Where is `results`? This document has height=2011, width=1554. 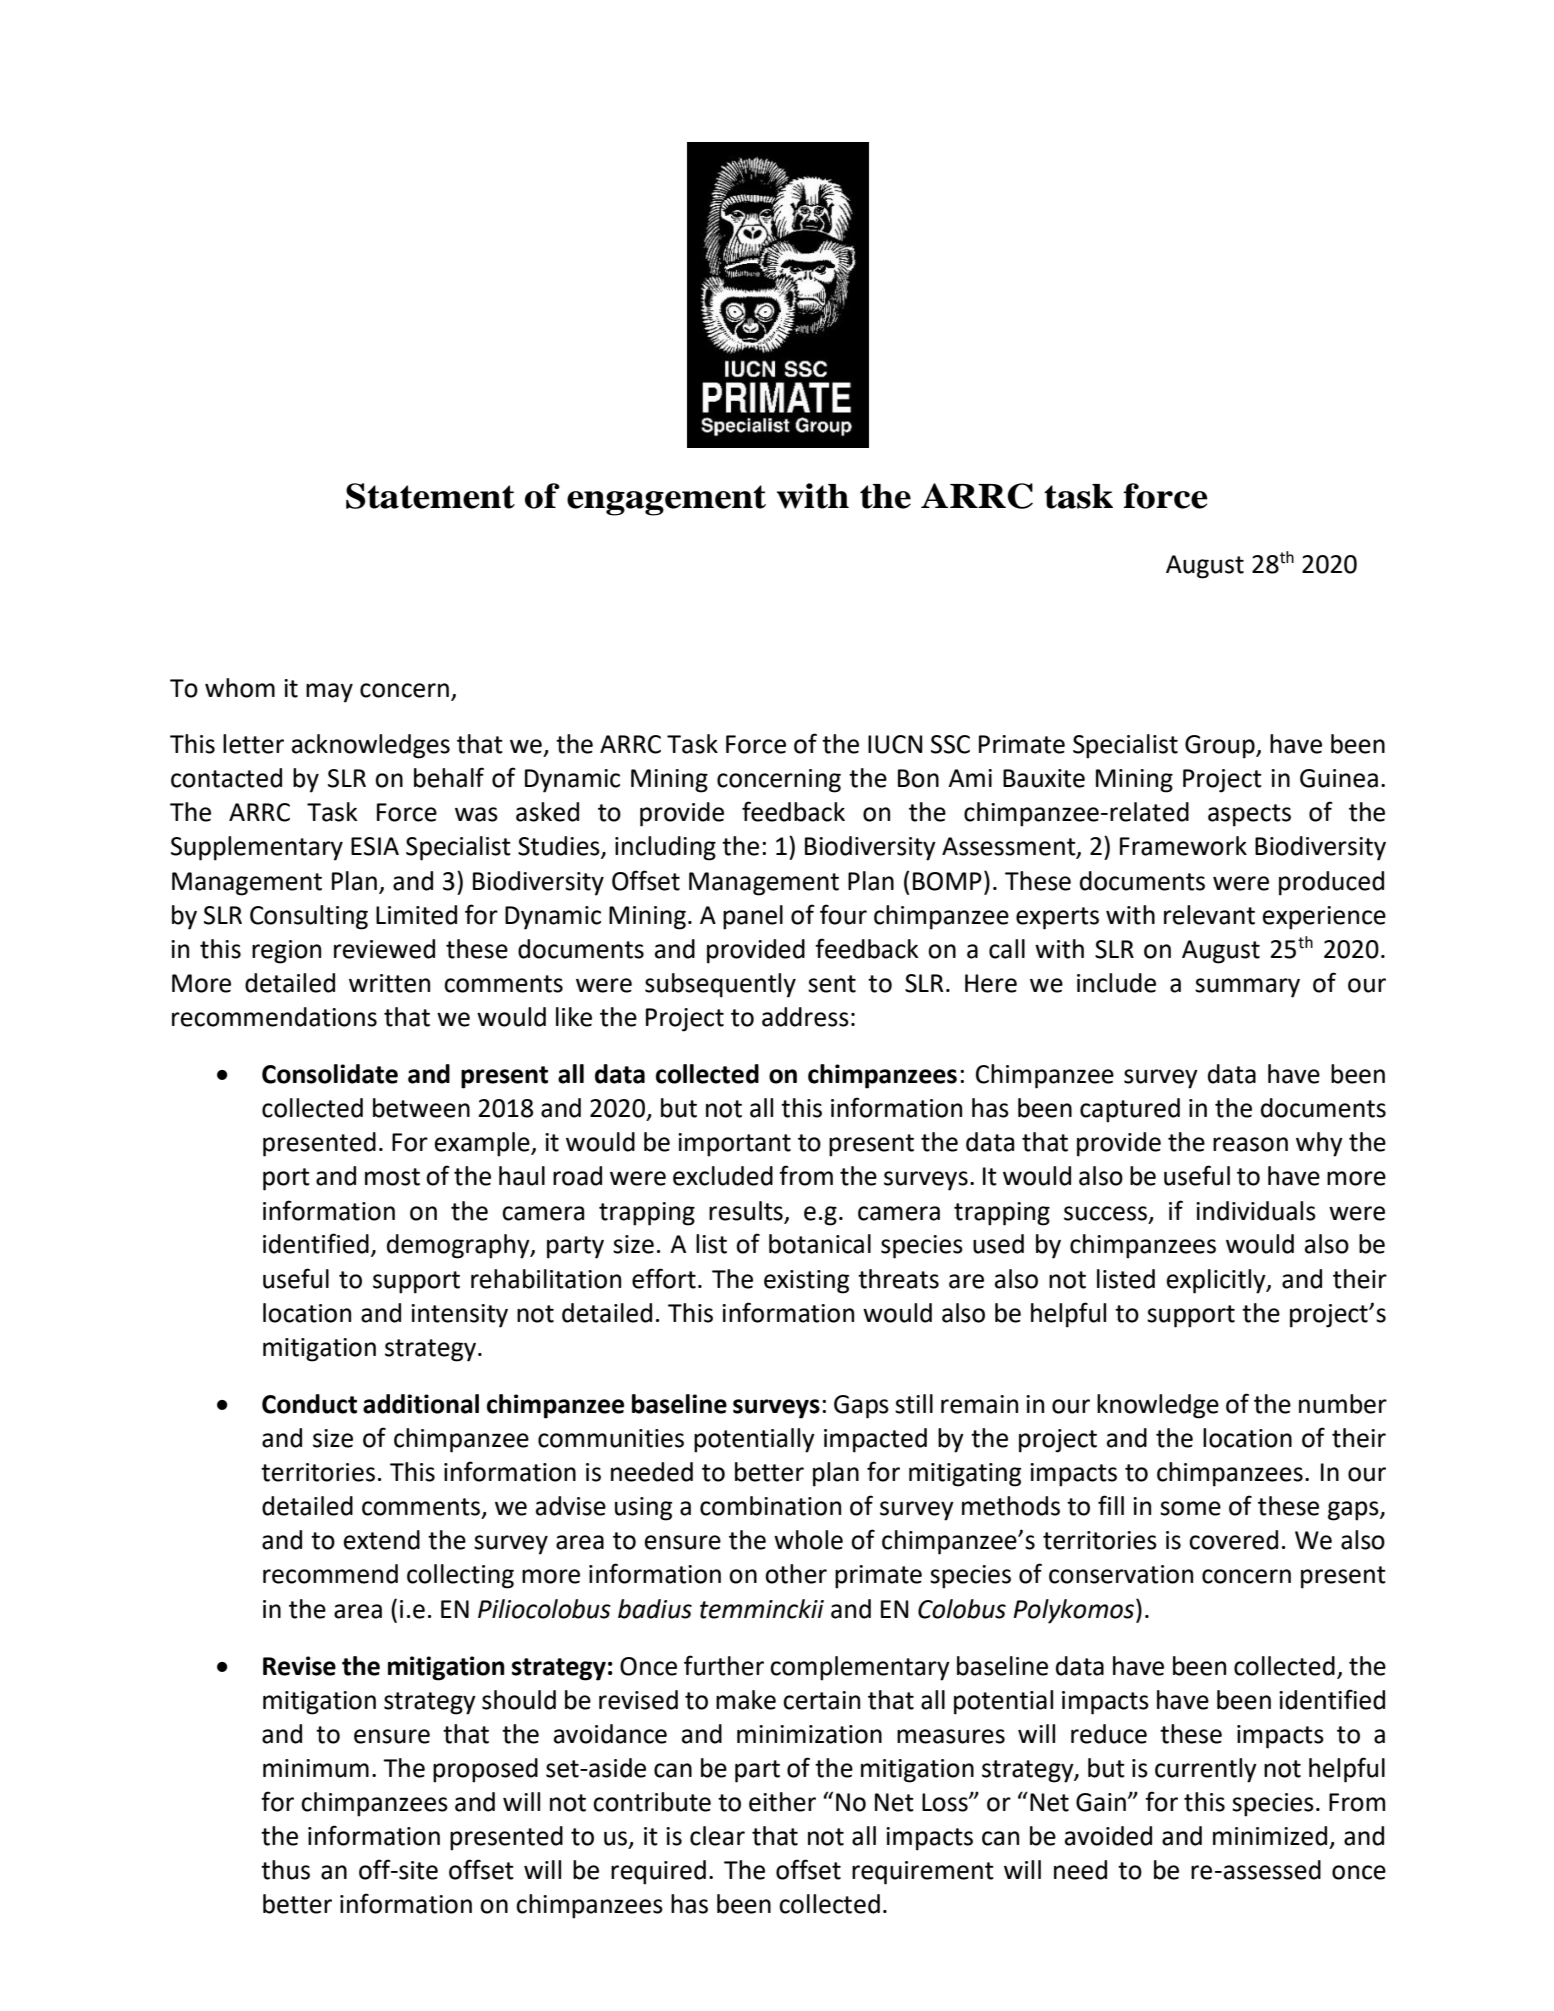
results is located at coordinates (746, 1211).
